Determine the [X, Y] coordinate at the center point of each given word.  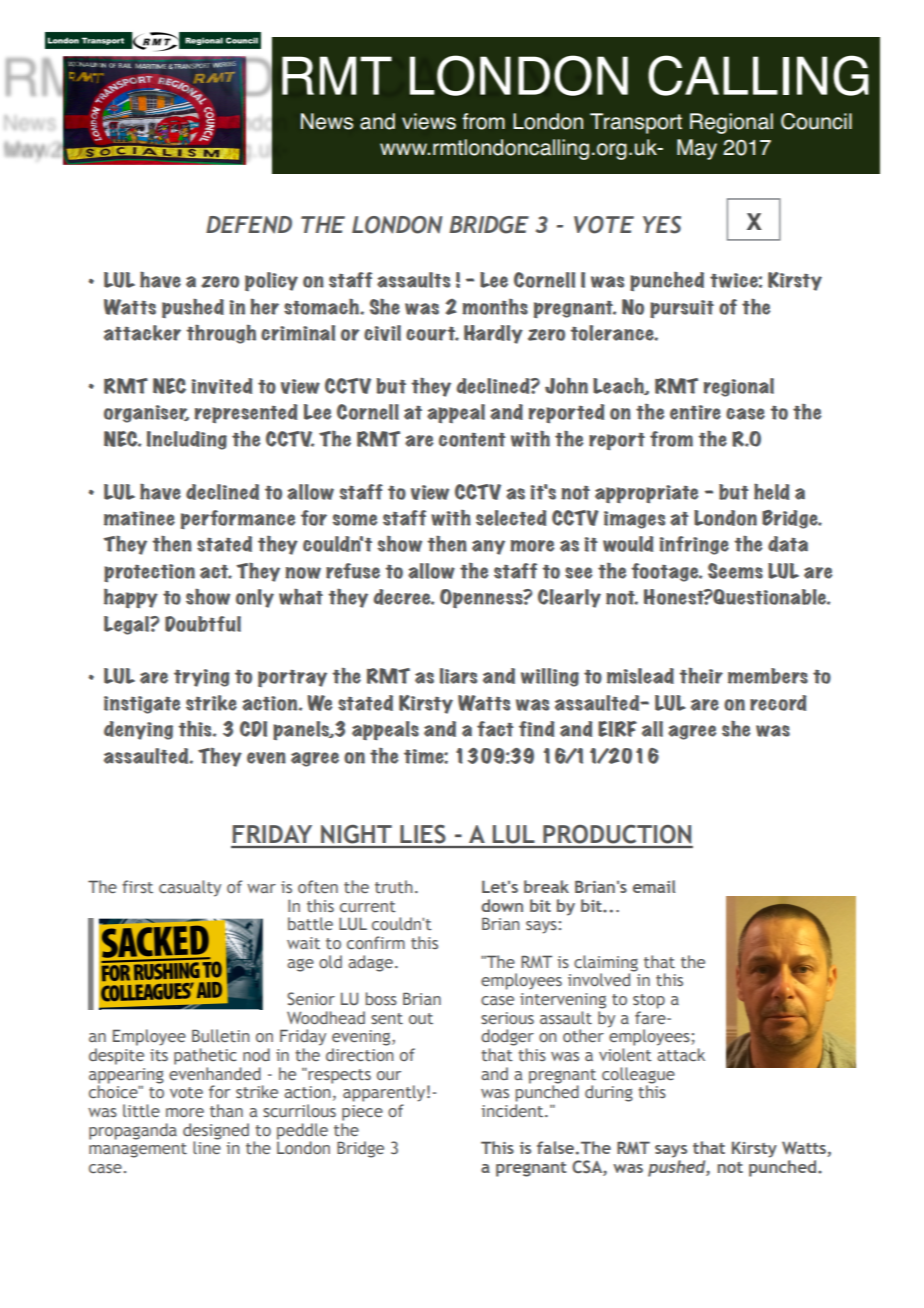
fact [495, 729]
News [327, 121]
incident [513, 1110]
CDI [253, 729]
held [772, 491]
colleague [638, 1076]
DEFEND [249, 224]
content [472, 440]
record [778, 703]
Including [187, 440]
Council [816, 121]
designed [216, 1132]
